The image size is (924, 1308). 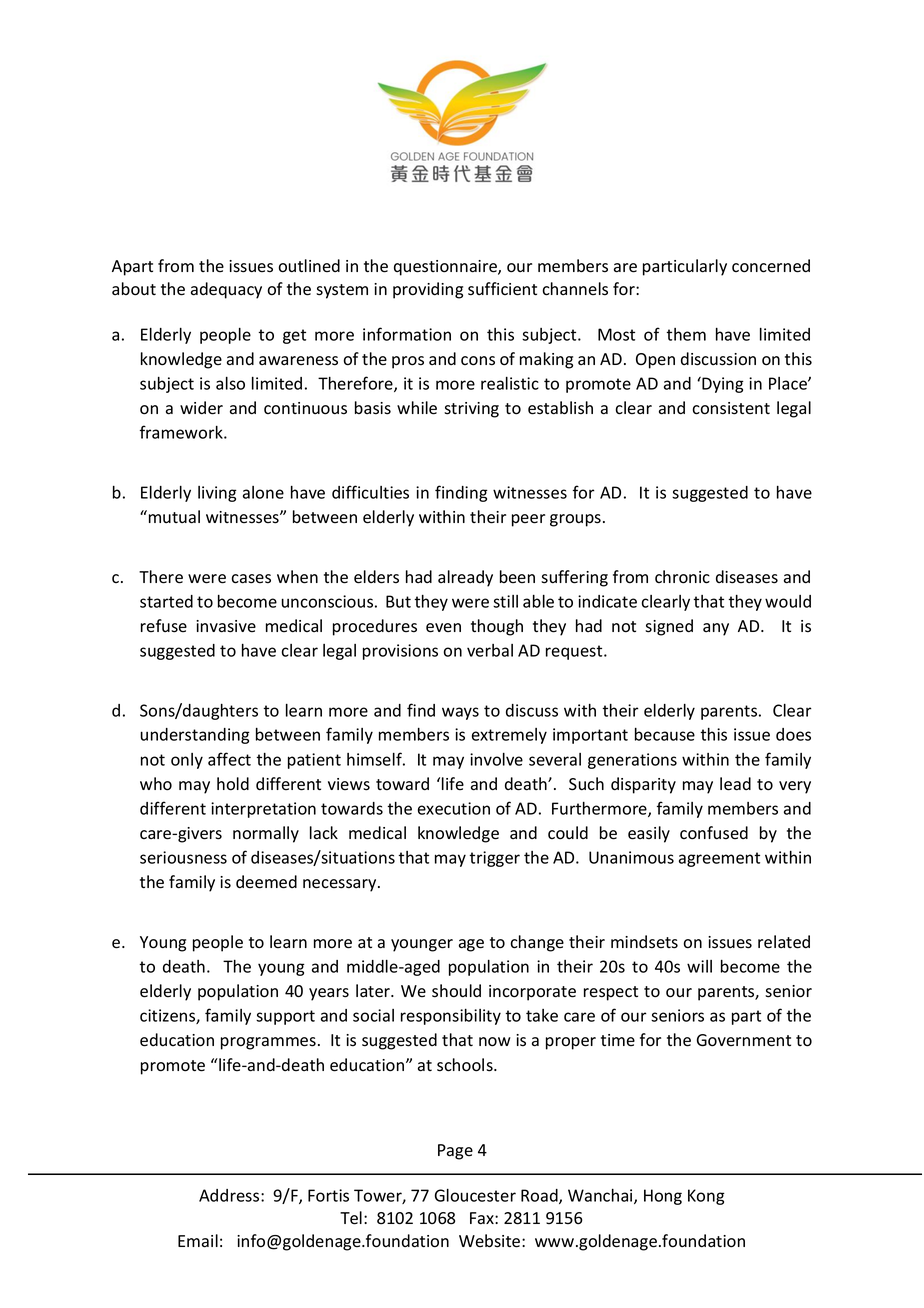 What do you see at coordinates (226, 626) in the screenshot?
I see `invasive` at bounding box center [226, 626].
